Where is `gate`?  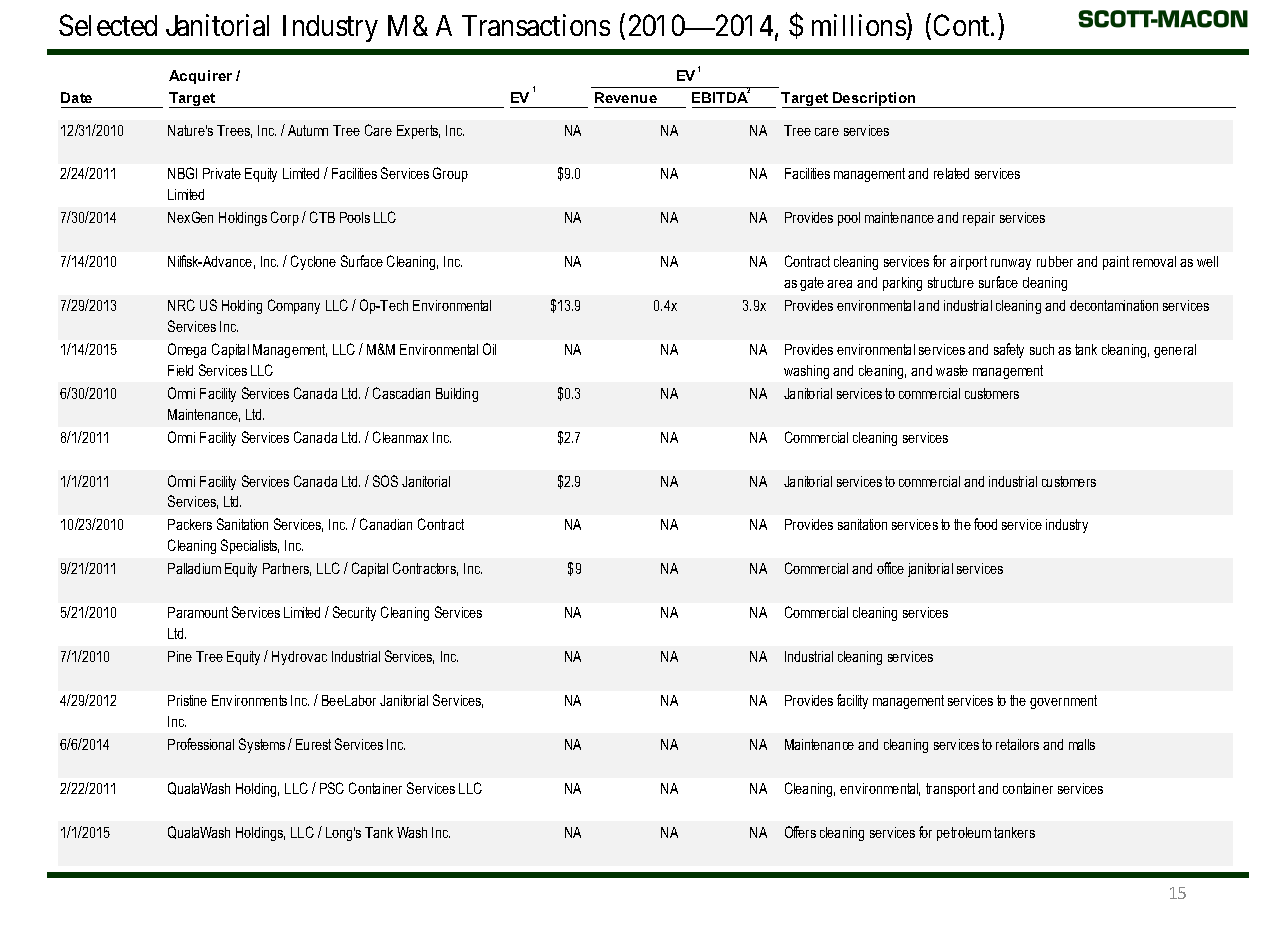
gate is located at coordinates (812, 284).
